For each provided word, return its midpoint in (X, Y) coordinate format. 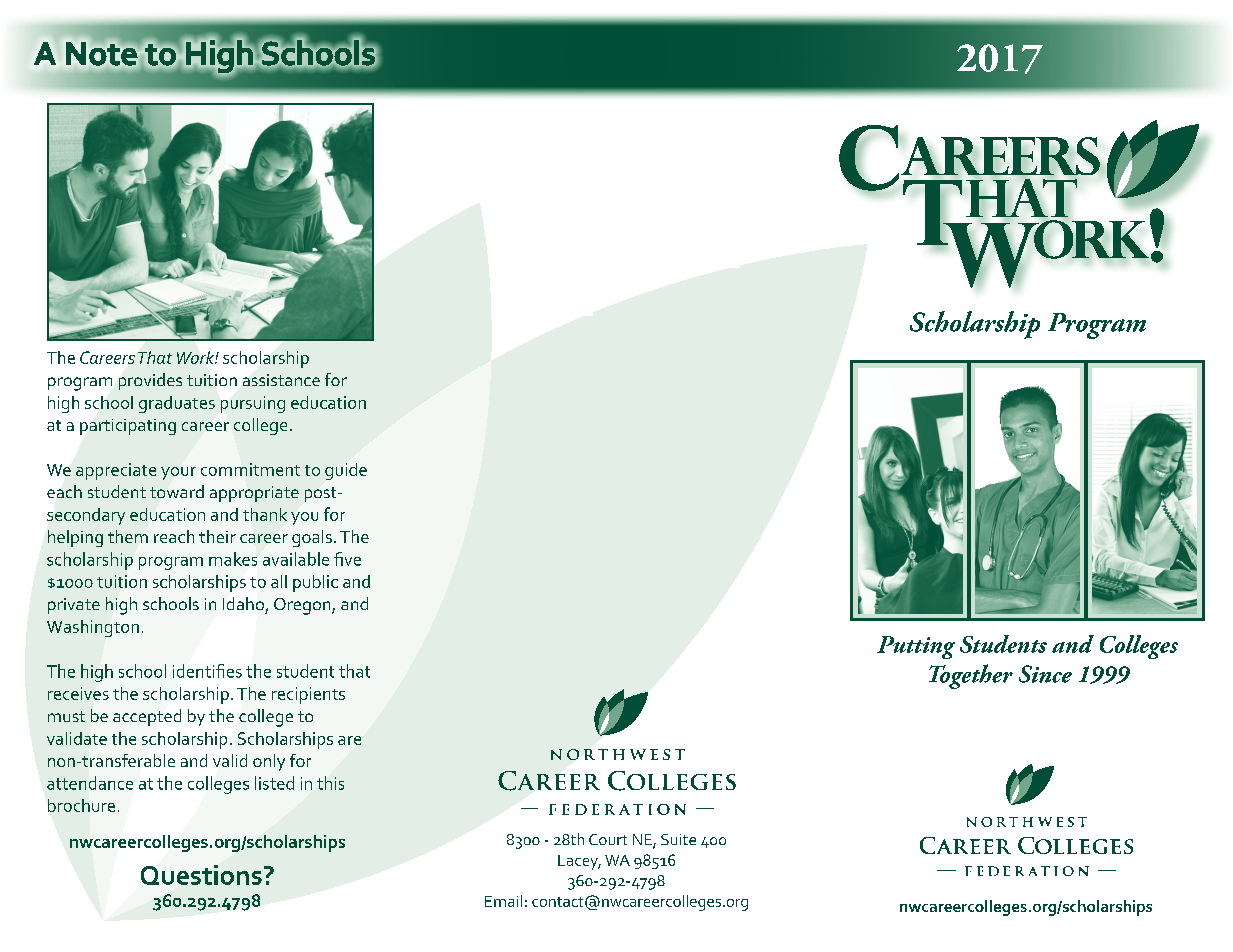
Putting (916, 647)
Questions (201, 875)
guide (346, 471)
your (178, 473)
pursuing (253, 404)
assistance (281, 380)
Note (101, 53)
